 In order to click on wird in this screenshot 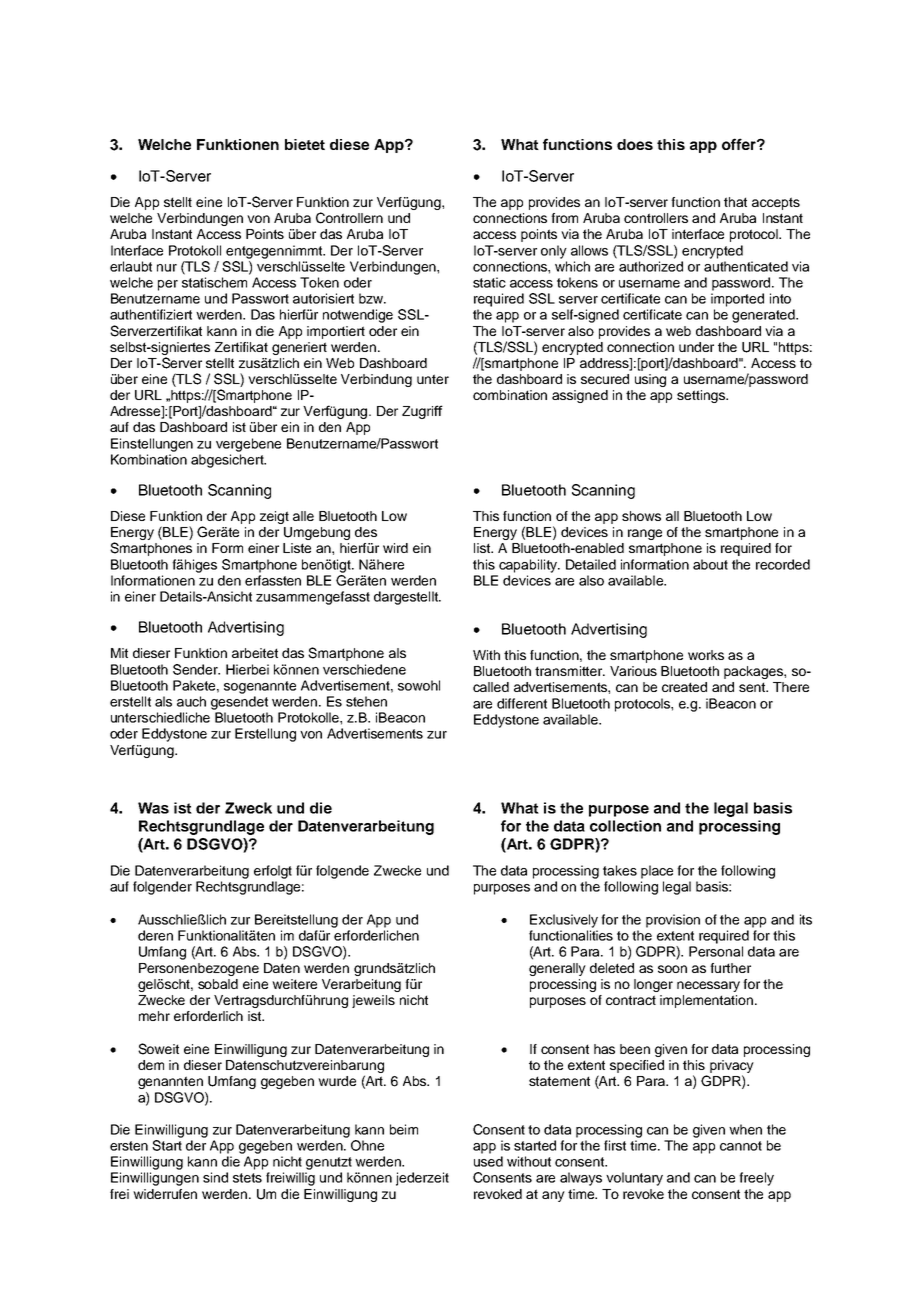, I will do `click(395, 548)`.
